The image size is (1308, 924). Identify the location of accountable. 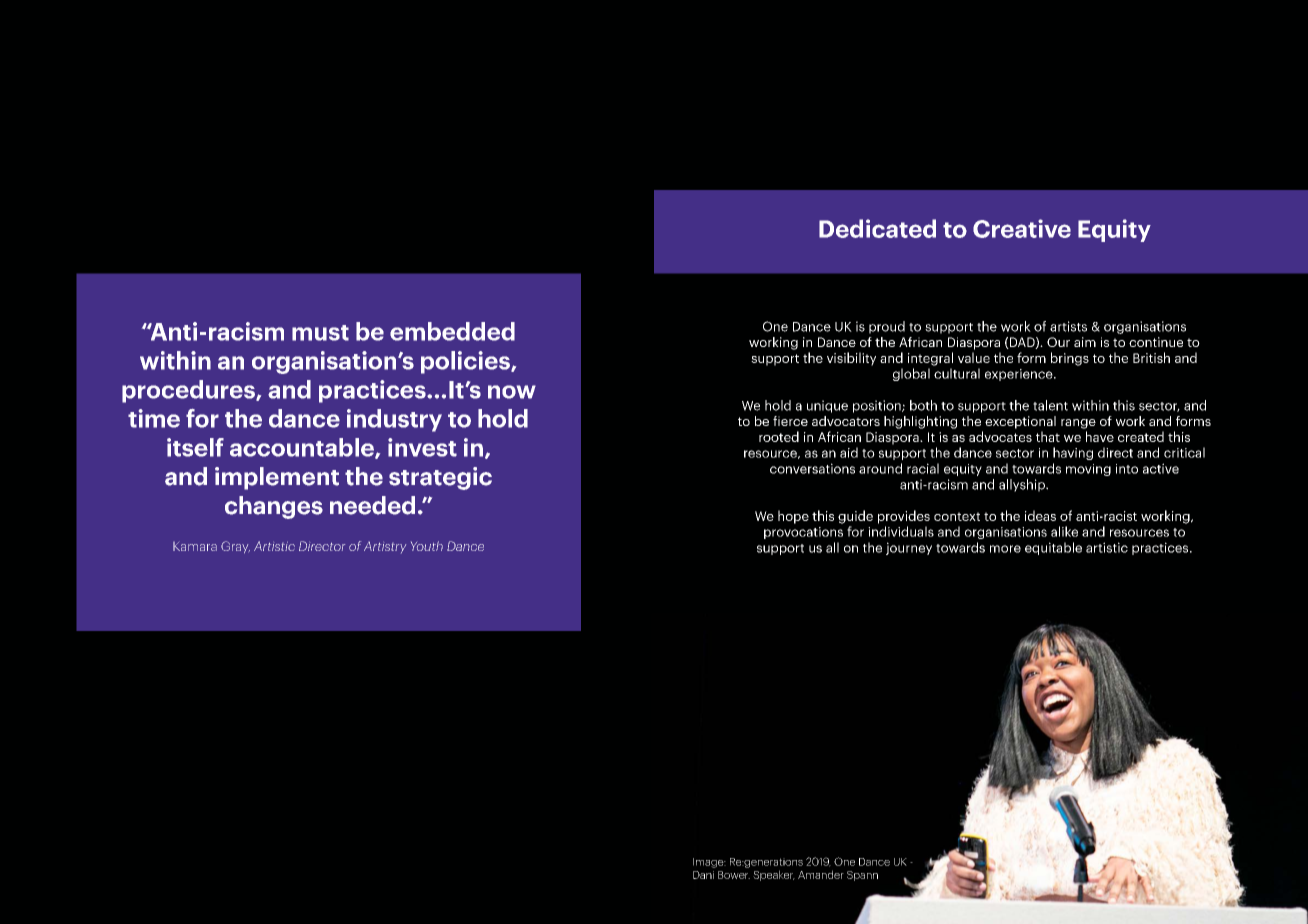
(303, 448).
